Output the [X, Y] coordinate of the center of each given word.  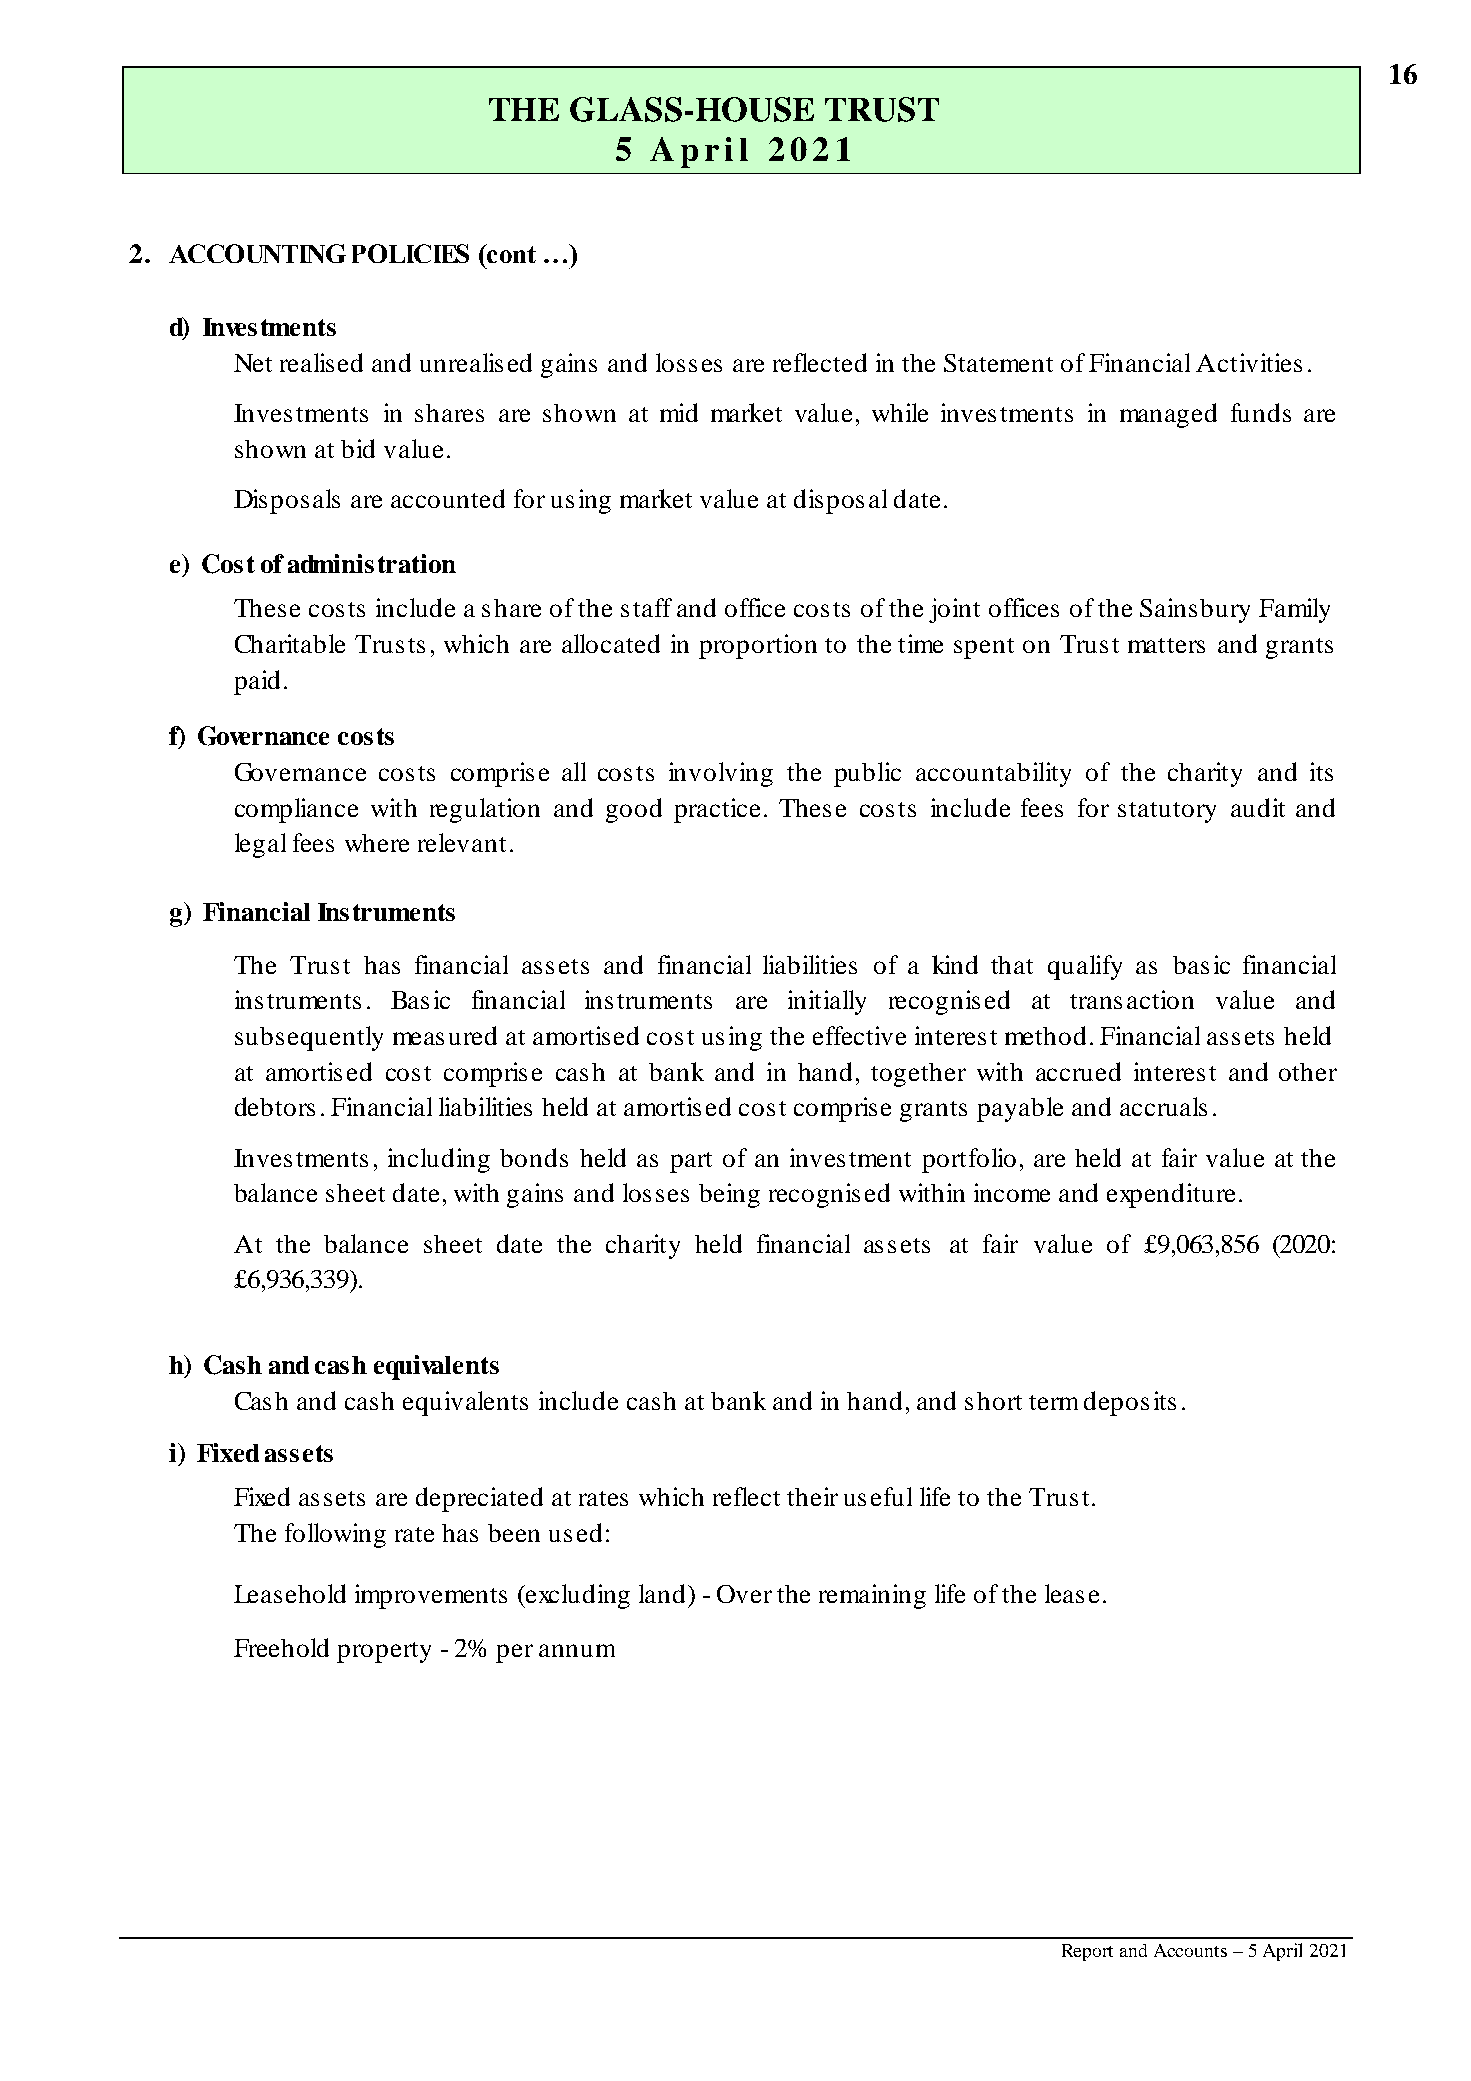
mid [679, 412]
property [384, 1652]
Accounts [1190, 1950]
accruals [1163, 1106]
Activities [1249, 362]
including [439, 1160]
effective [859, 1035]
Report [1087, 1952]
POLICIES [410, 253]
